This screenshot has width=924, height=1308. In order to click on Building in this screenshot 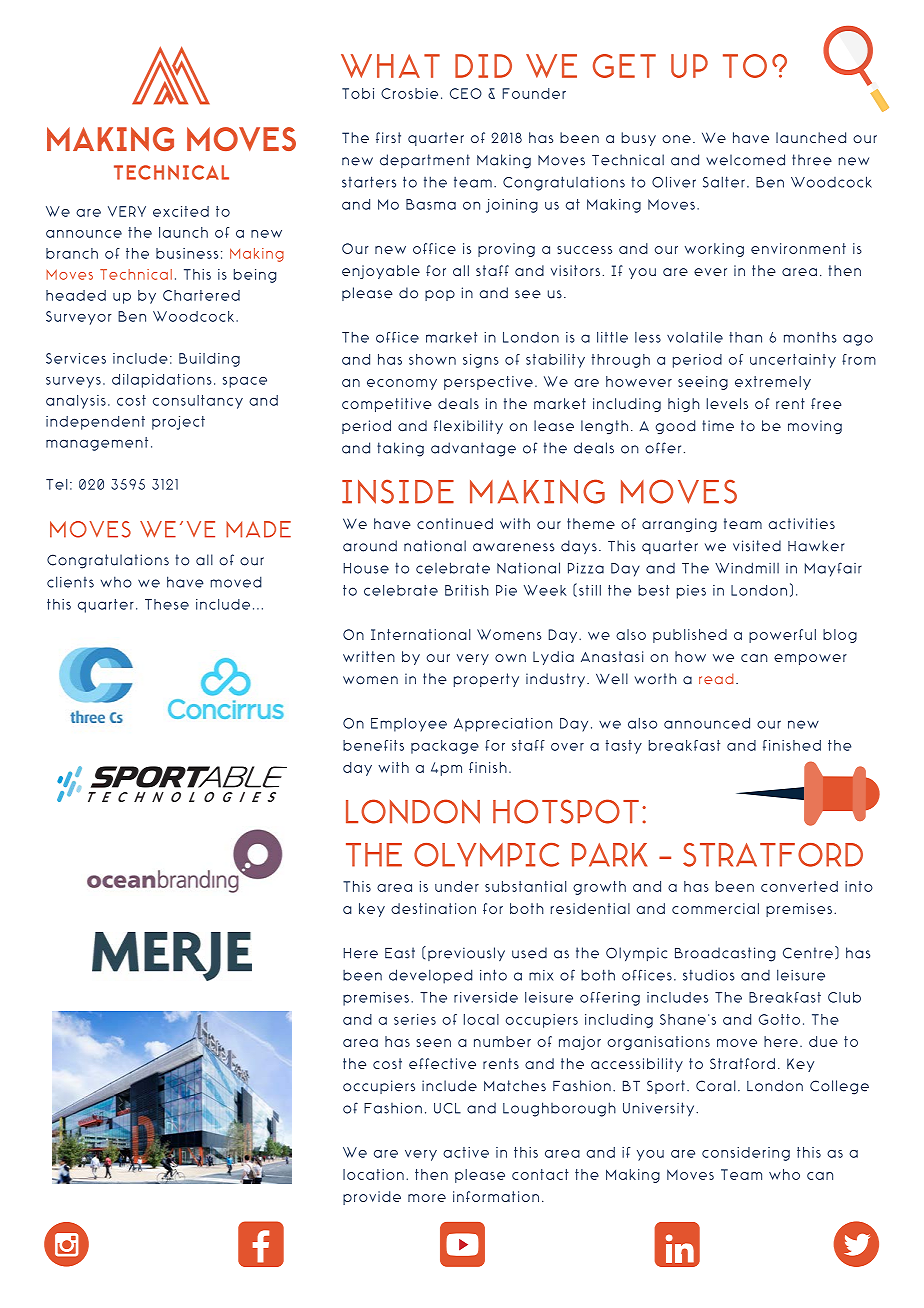, I will do `click(209, 360)`.
